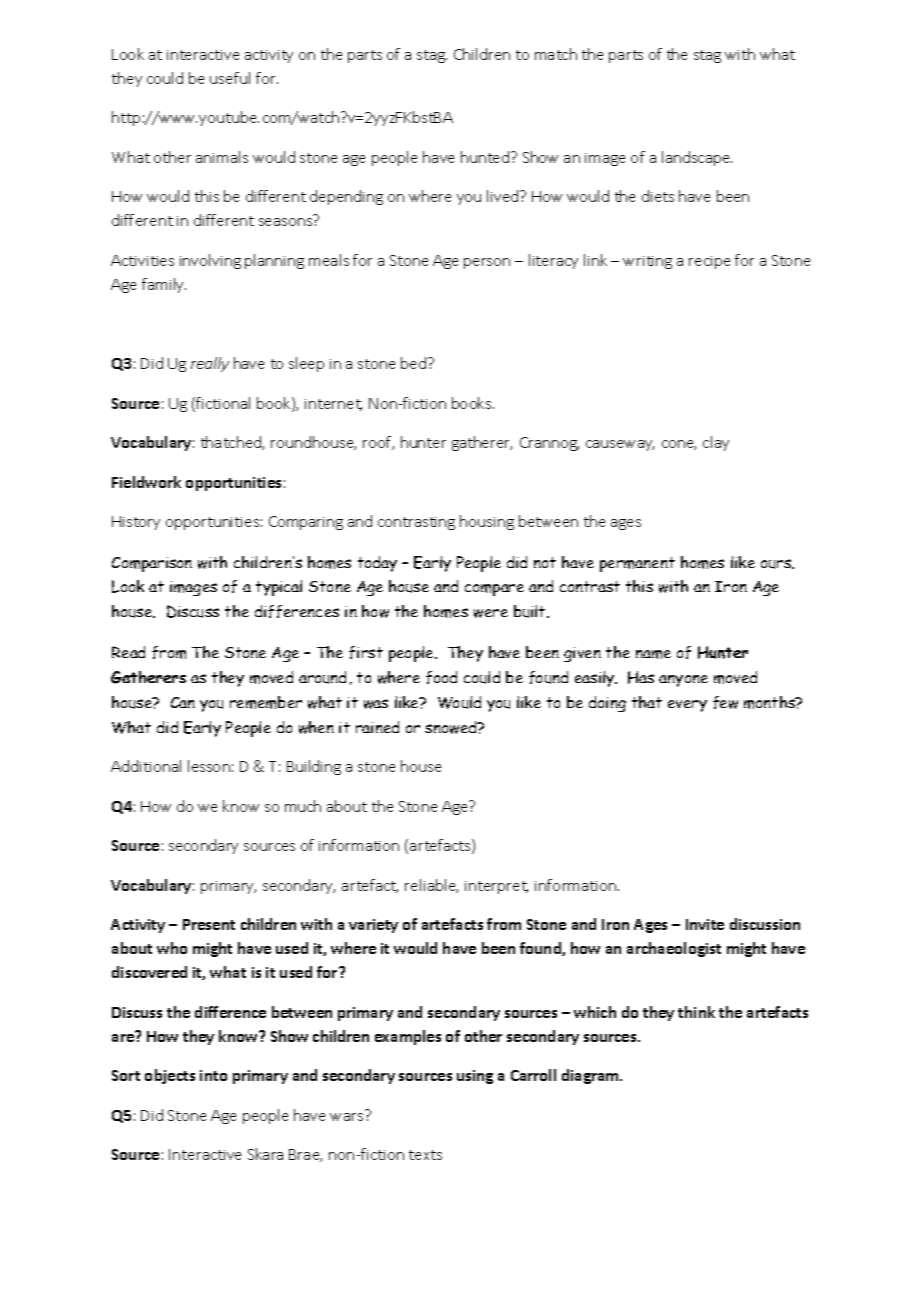 The height and width of the screenshot is (1308, 924). I want to click on clay, so click(716, 443).
